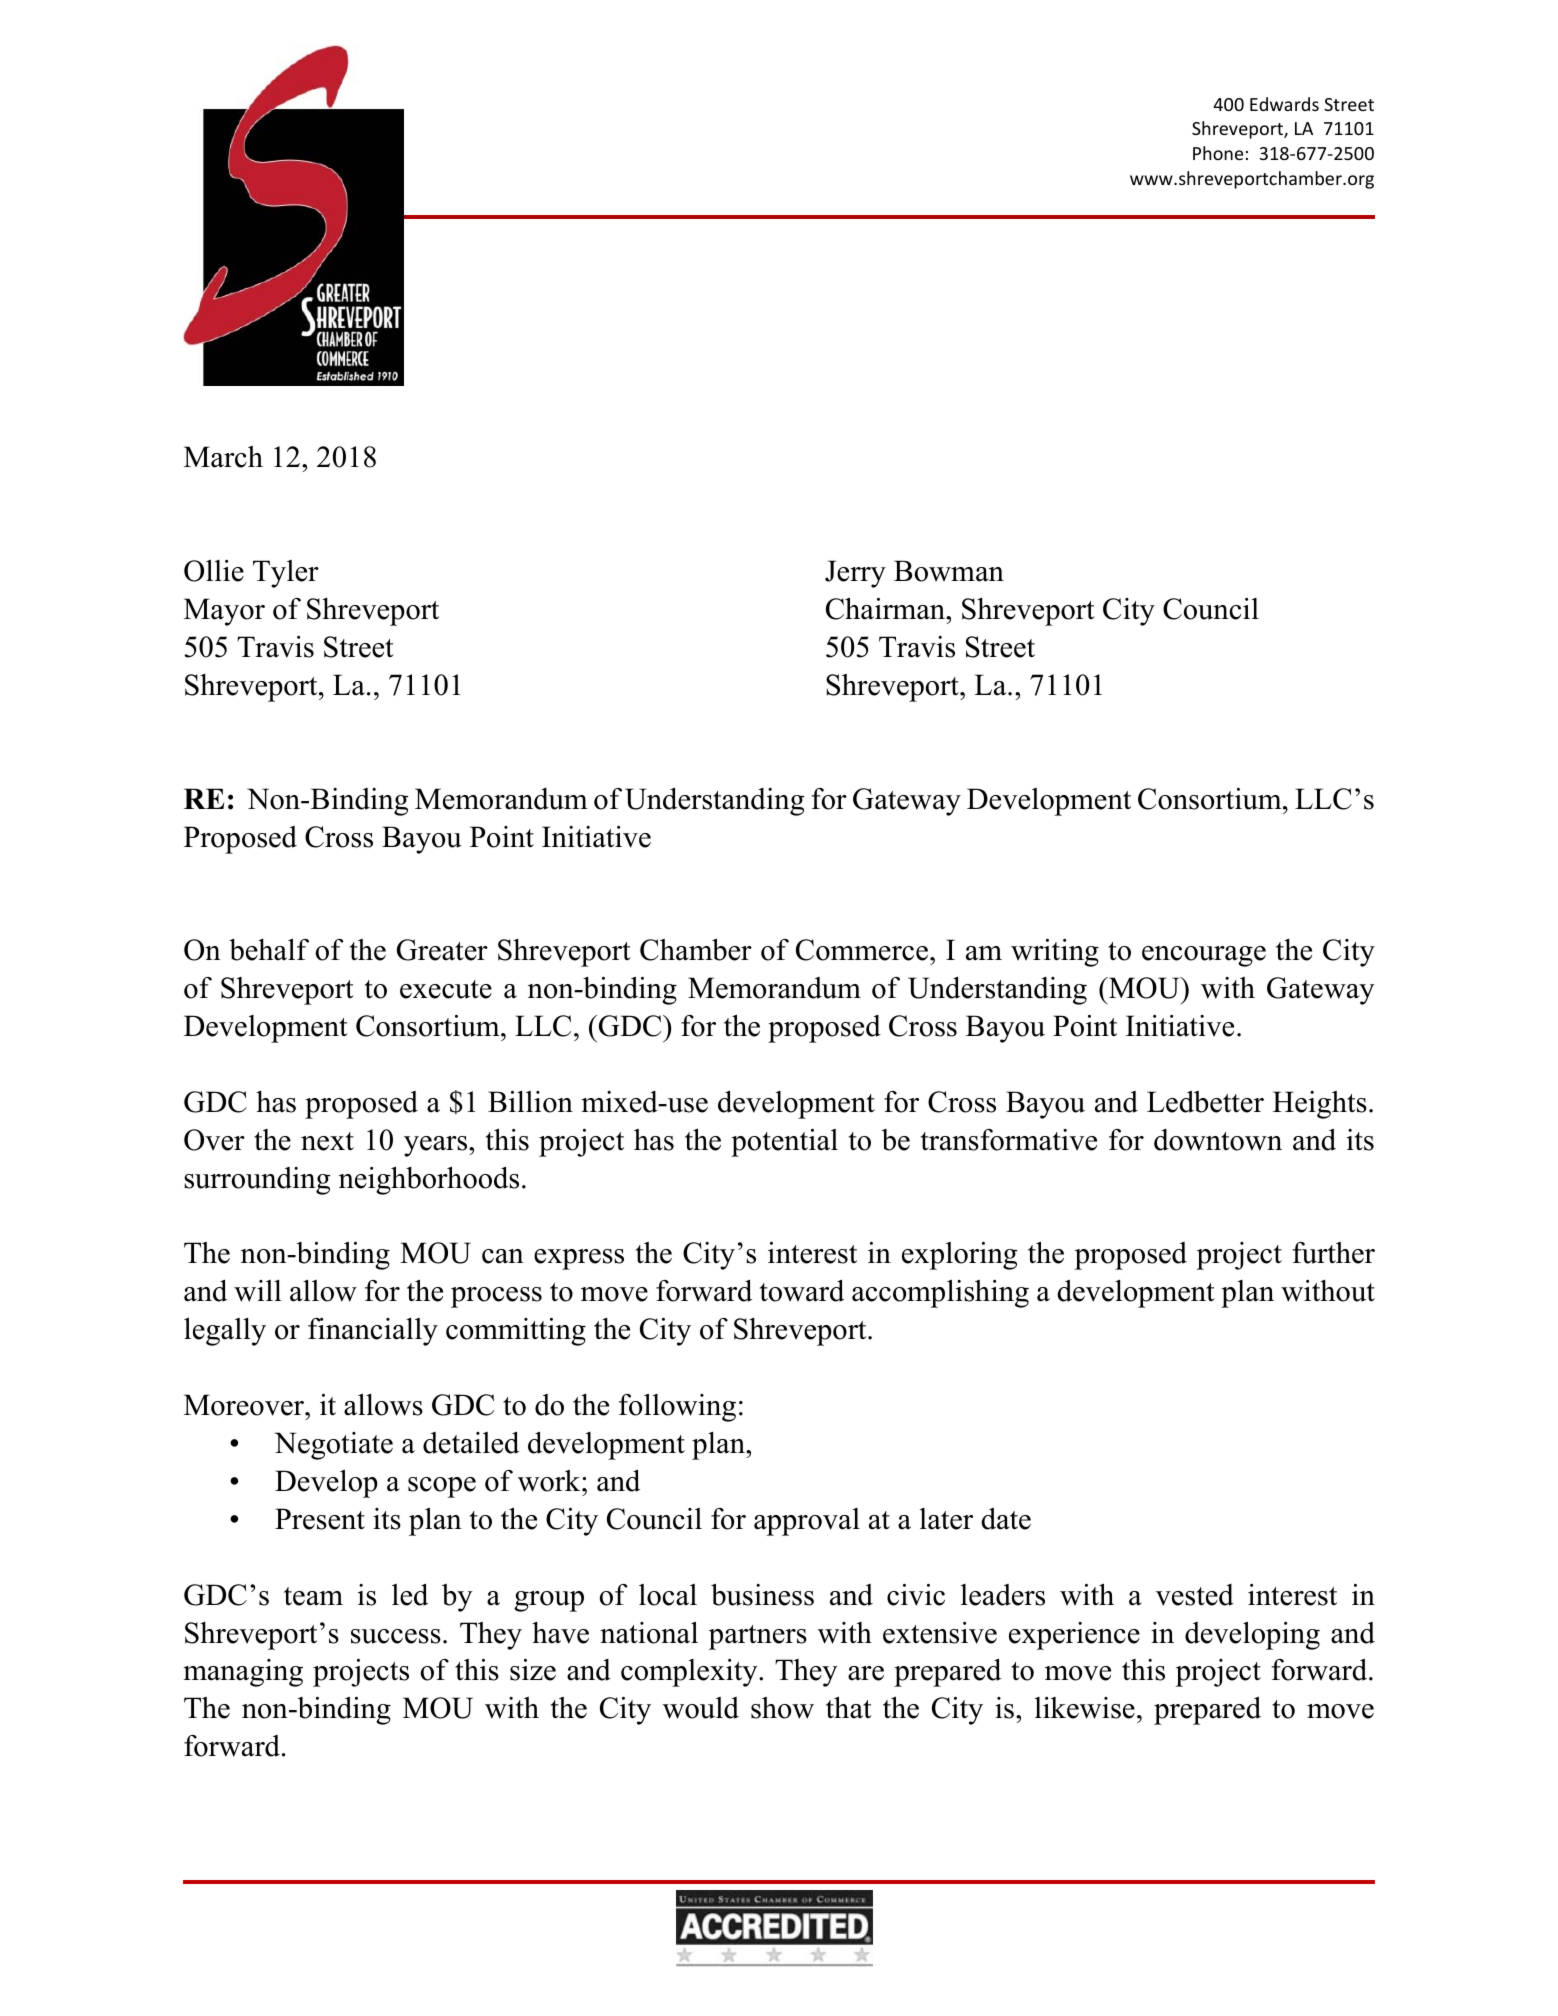  What do you see at coordinates (1284, 104) in the screenshot?
I see `Edwards` at bounding box center [1284, 104].
